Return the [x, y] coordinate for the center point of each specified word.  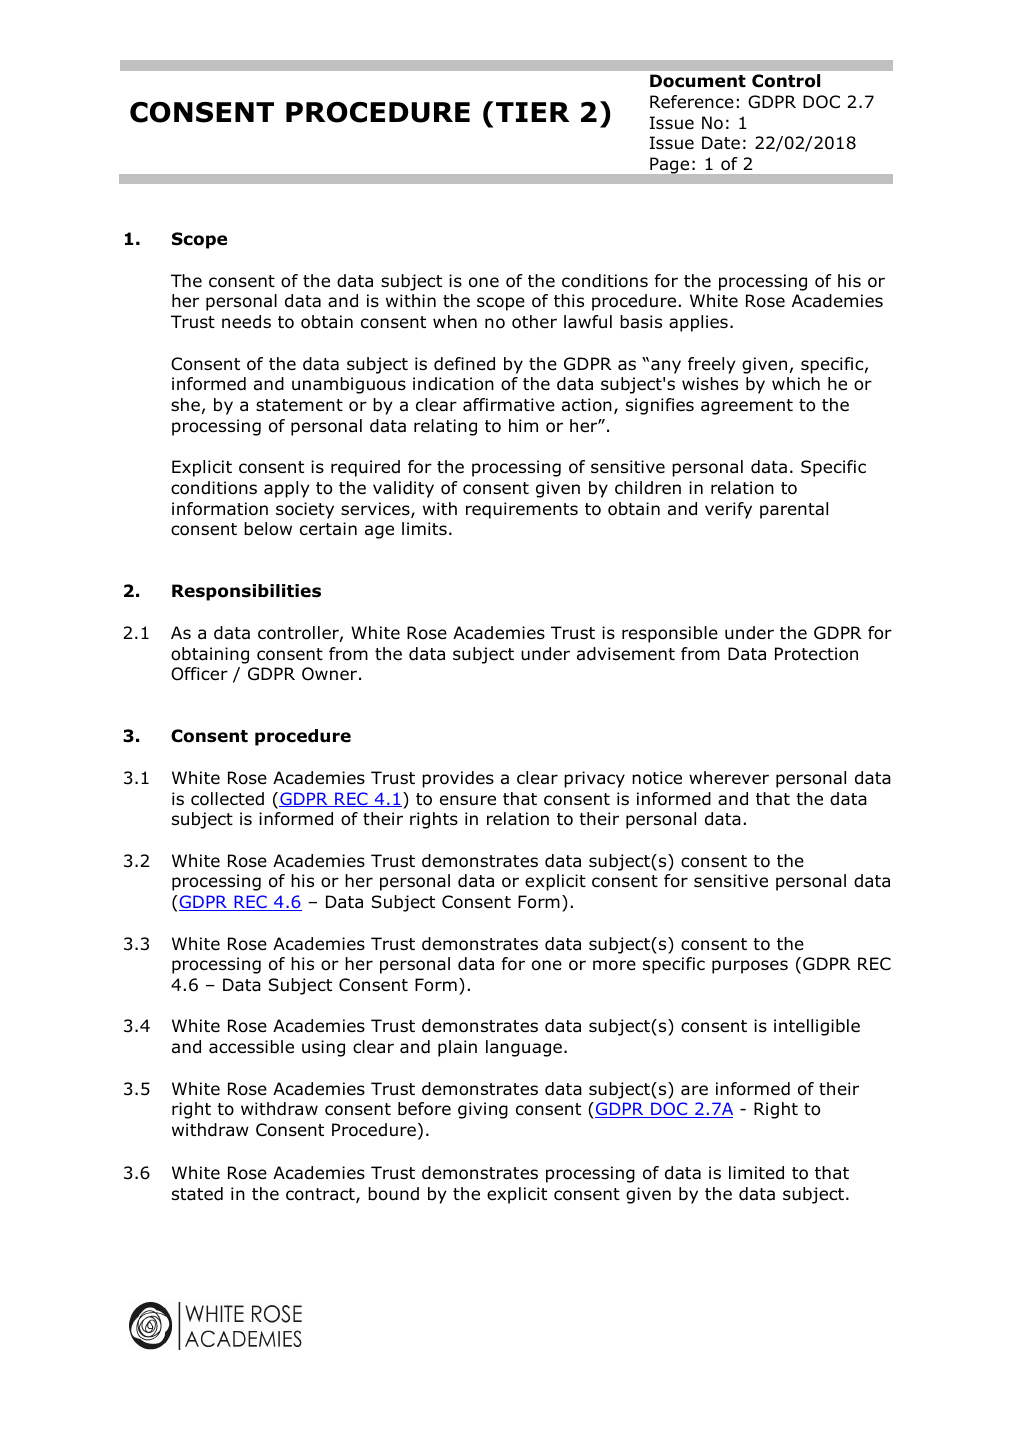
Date [721, 143]
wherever [729, 778]
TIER [533, 112]
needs [246, 322]
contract [321, 1195]
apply [287, 489]
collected [227, 799]
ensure [468, 800]
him [523, 425]
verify [728, 510]
